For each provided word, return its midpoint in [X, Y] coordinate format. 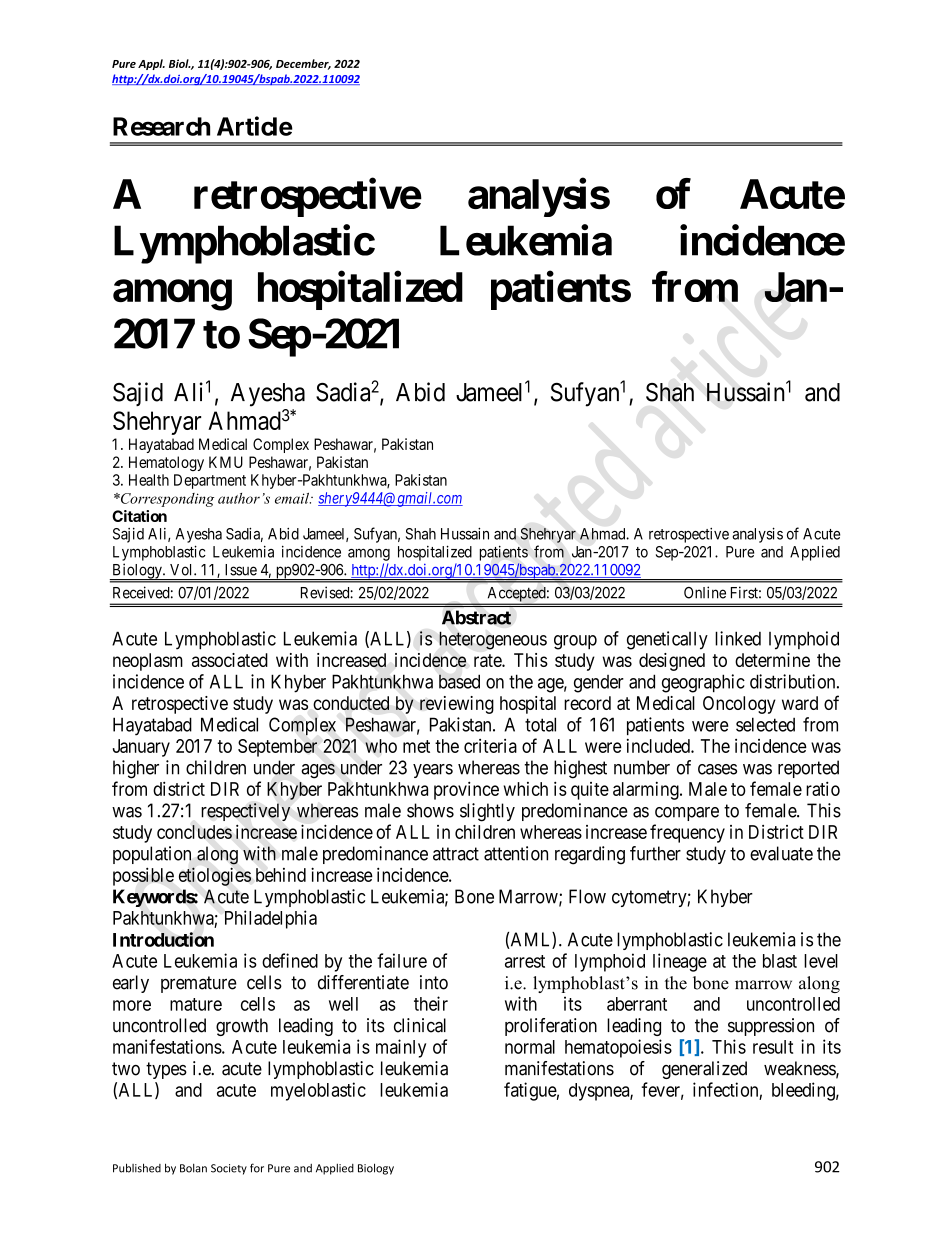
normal [530, 1047]
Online [705, 592]
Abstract [476, 617]
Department [210, 481]
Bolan [193, 1168]
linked [738, 638]
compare [687, 814]
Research [161, 126]
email [293, 498]
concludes [194, 832]
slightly [487, 812]
